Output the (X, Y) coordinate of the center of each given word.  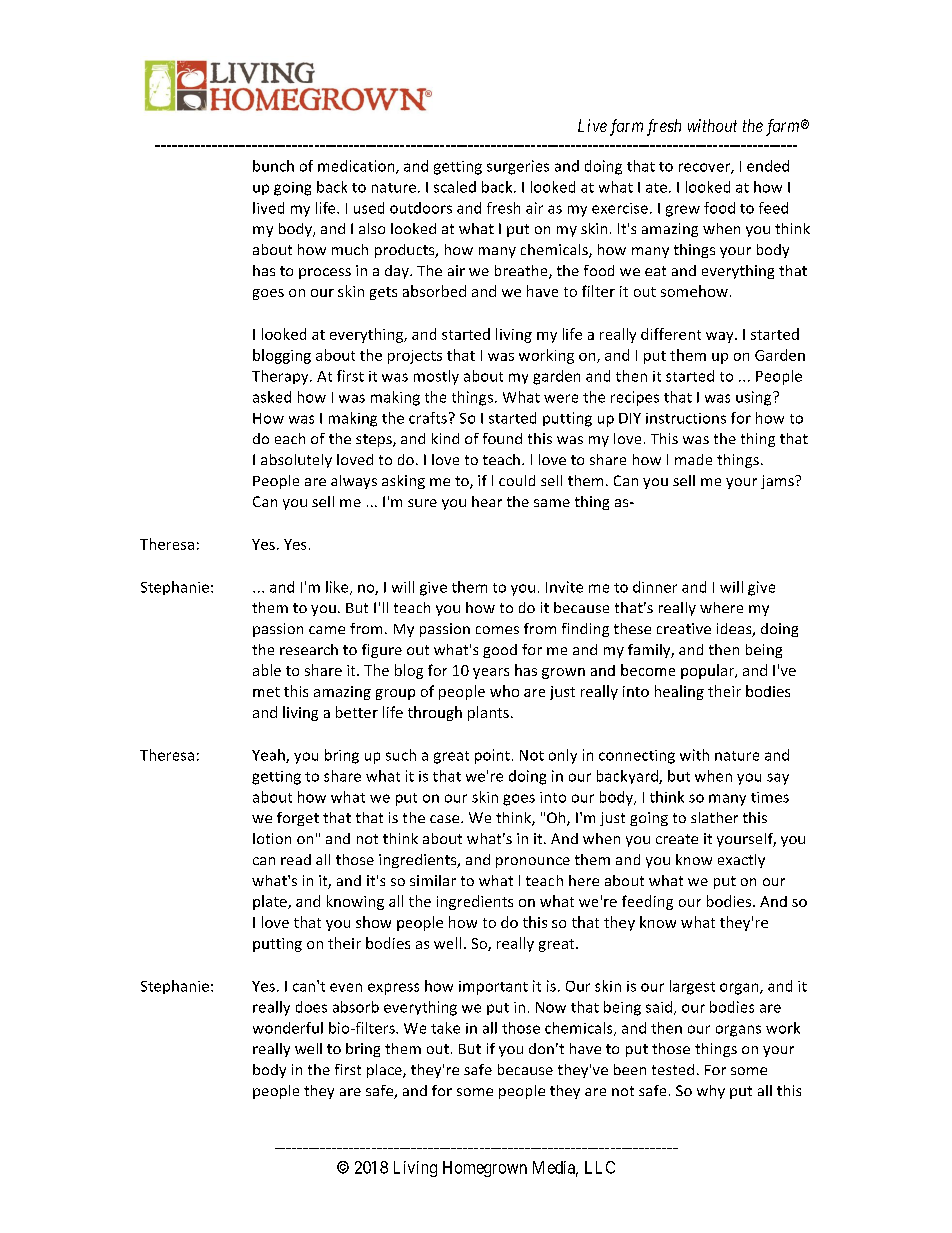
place (385, 1071)
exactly (741, 861)
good (500, 651)
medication (357, 167)
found (502, 438)
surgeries (518, 167)
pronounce (533, 862)
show (373, 922)
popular (708, 671)
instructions (686, 418)
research (309, 649)
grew (683, 211)
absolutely (296, 461)
